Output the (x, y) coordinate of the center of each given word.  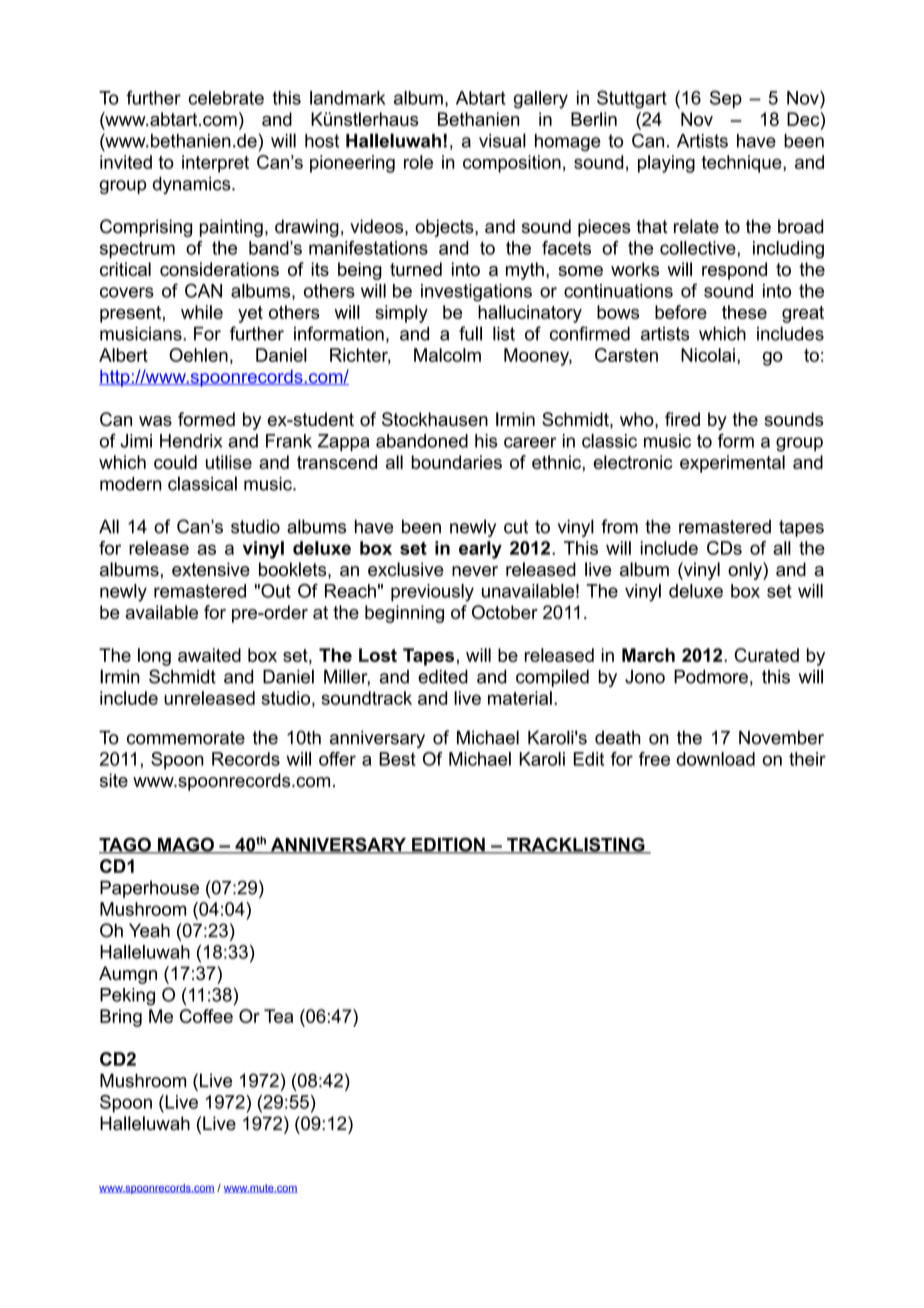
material (520, 698)
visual (502, 140)
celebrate (226, 98)
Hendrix (191, 441)
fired (682, 419)
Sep (726, 99)
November (781, 737)
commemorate (186, 738)
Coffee (206, 1016)
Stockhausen (435, 419)
